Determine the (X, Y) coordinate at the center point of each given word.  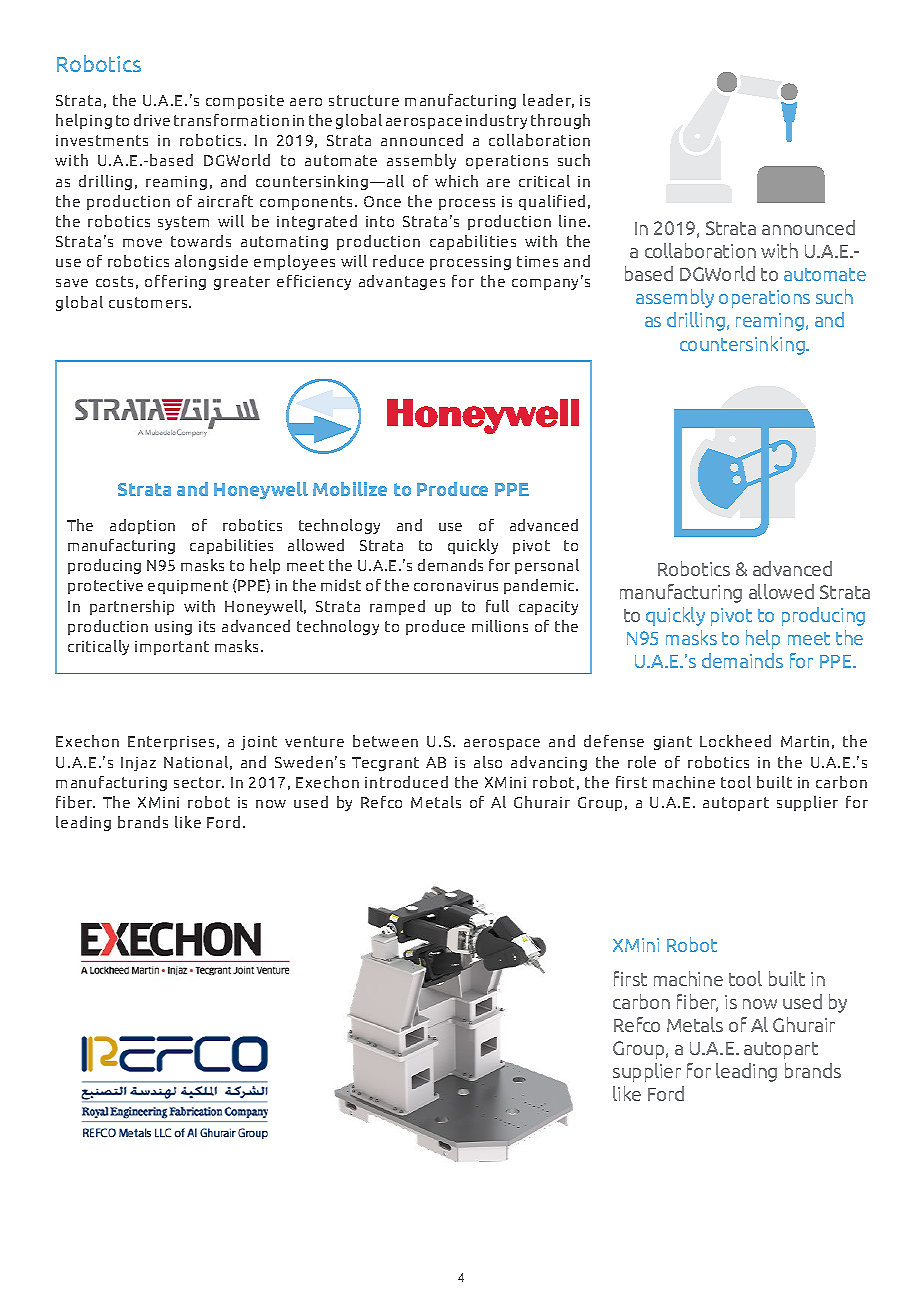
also (488, 762)
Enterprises (171, 743)
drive (152, 120)
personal (547, 566)
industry (496, 121)
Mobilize (350, 489)
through (560, 121)
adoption (142, 526)
